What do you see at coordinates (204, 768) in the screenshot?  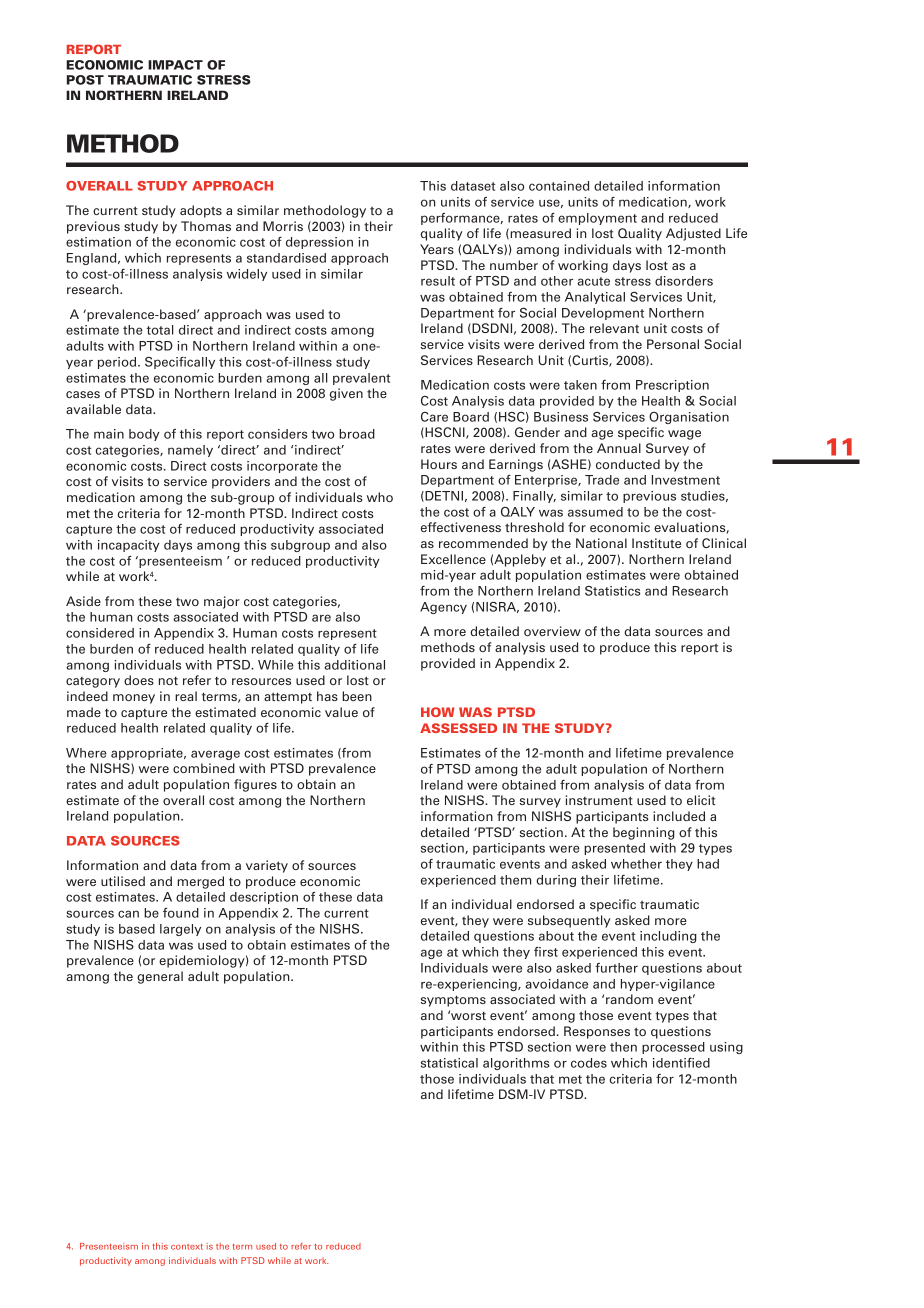 I see `combined` at bounding box center [204, 768].
